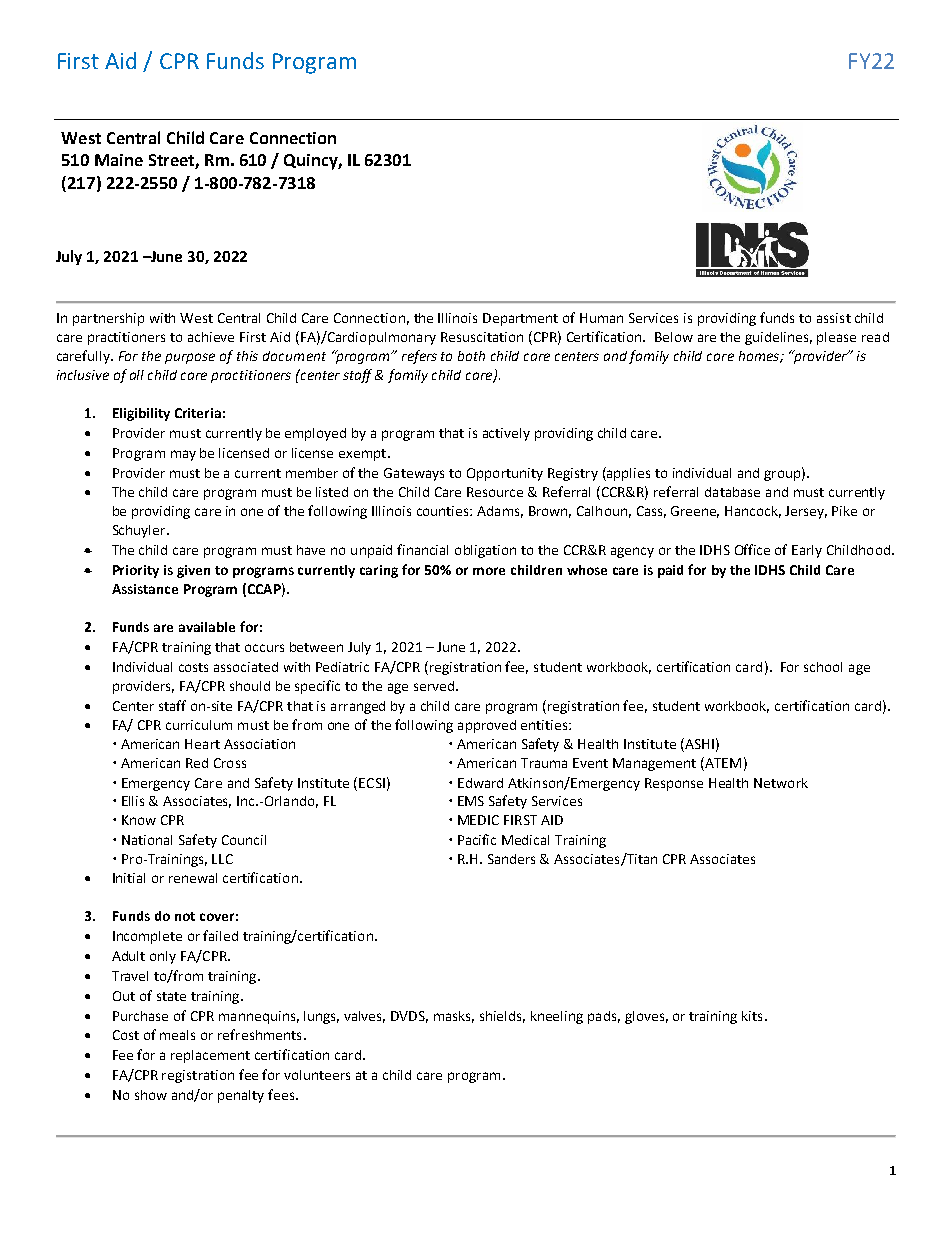 The height and width of the image is (1233, 952). I want to click on school, so click(823, 667).
